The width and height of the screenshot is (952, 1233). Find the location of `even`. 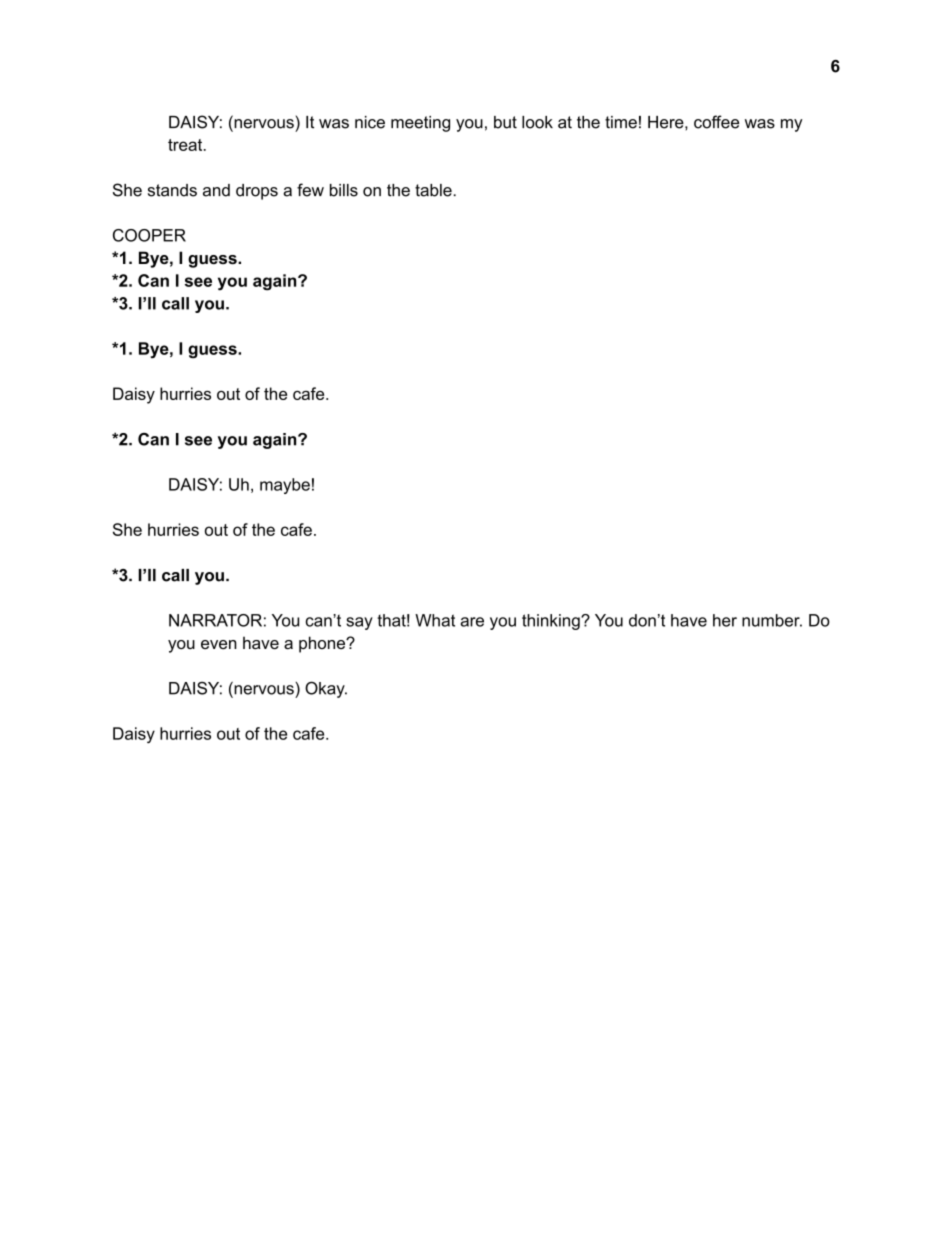

even is located at coordinates (219, 644).
